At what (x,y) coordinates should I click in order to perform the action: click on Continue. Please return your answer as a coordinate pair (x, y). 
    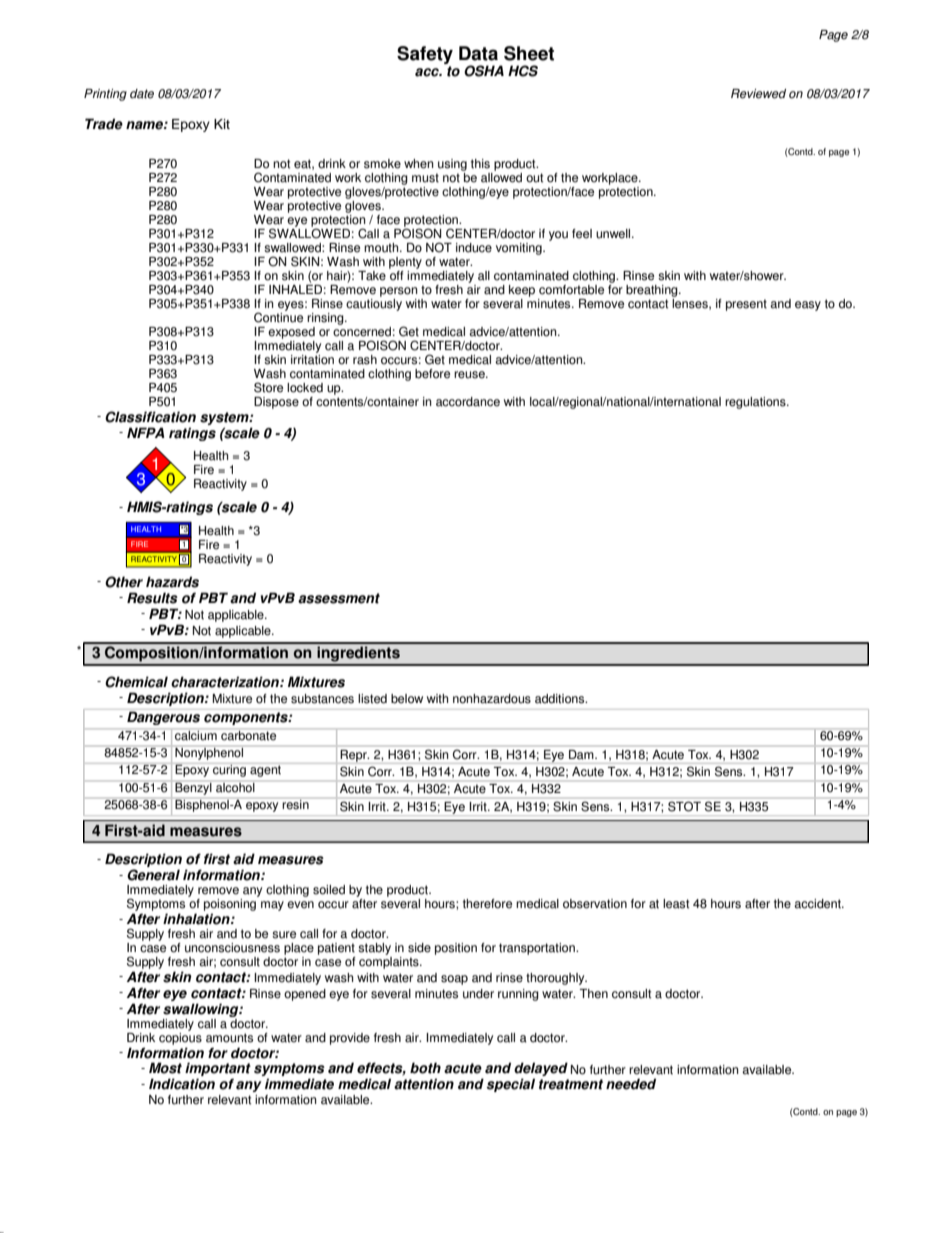
    Looking at the image, I should click on (278, 316).
